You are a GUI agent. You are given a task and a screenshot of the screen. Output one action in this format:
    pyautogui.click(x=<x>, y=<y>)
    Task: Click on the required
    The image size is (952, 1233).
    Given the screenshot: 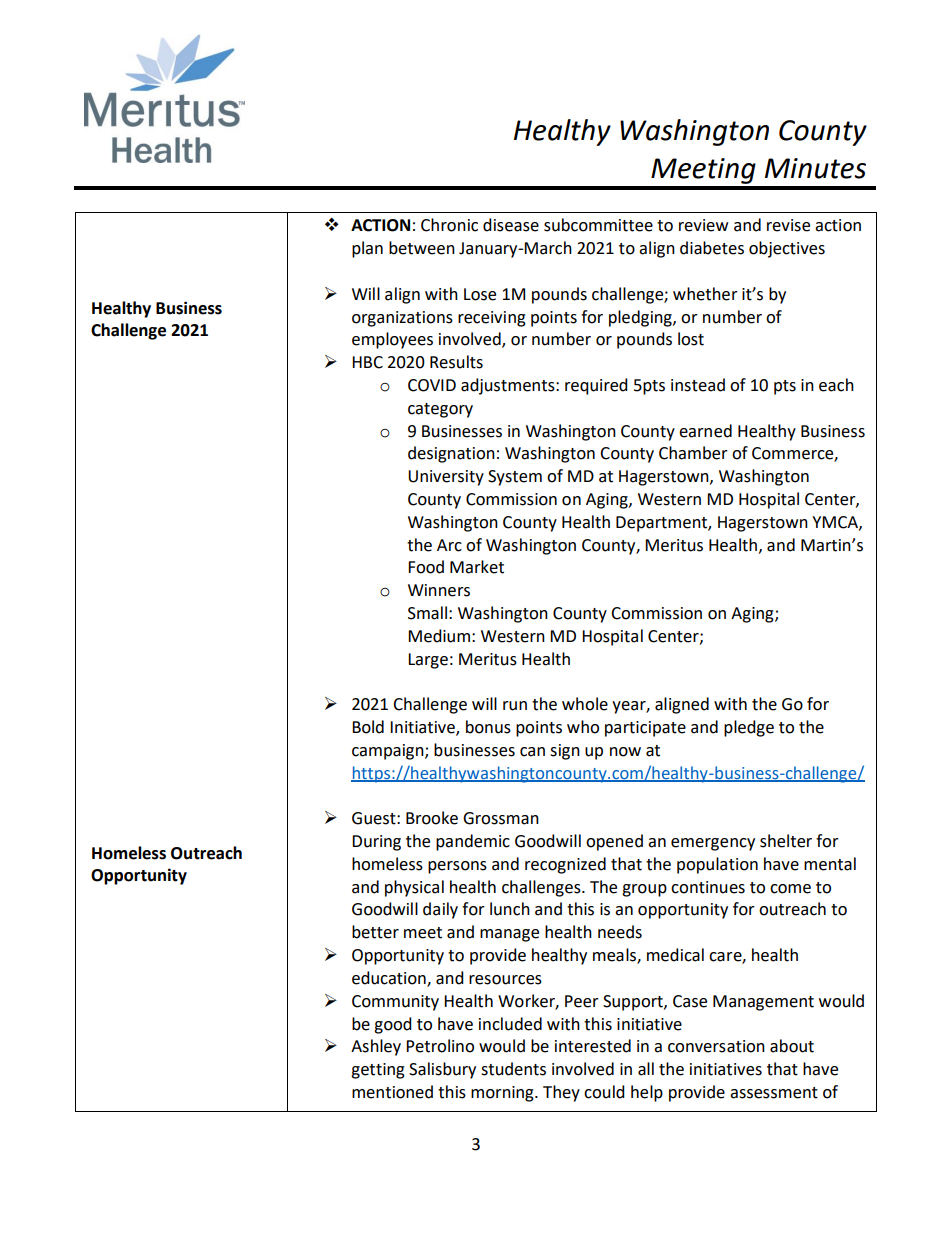 What is the action you would take?
    pyautogui.click(x=596, y=386)
